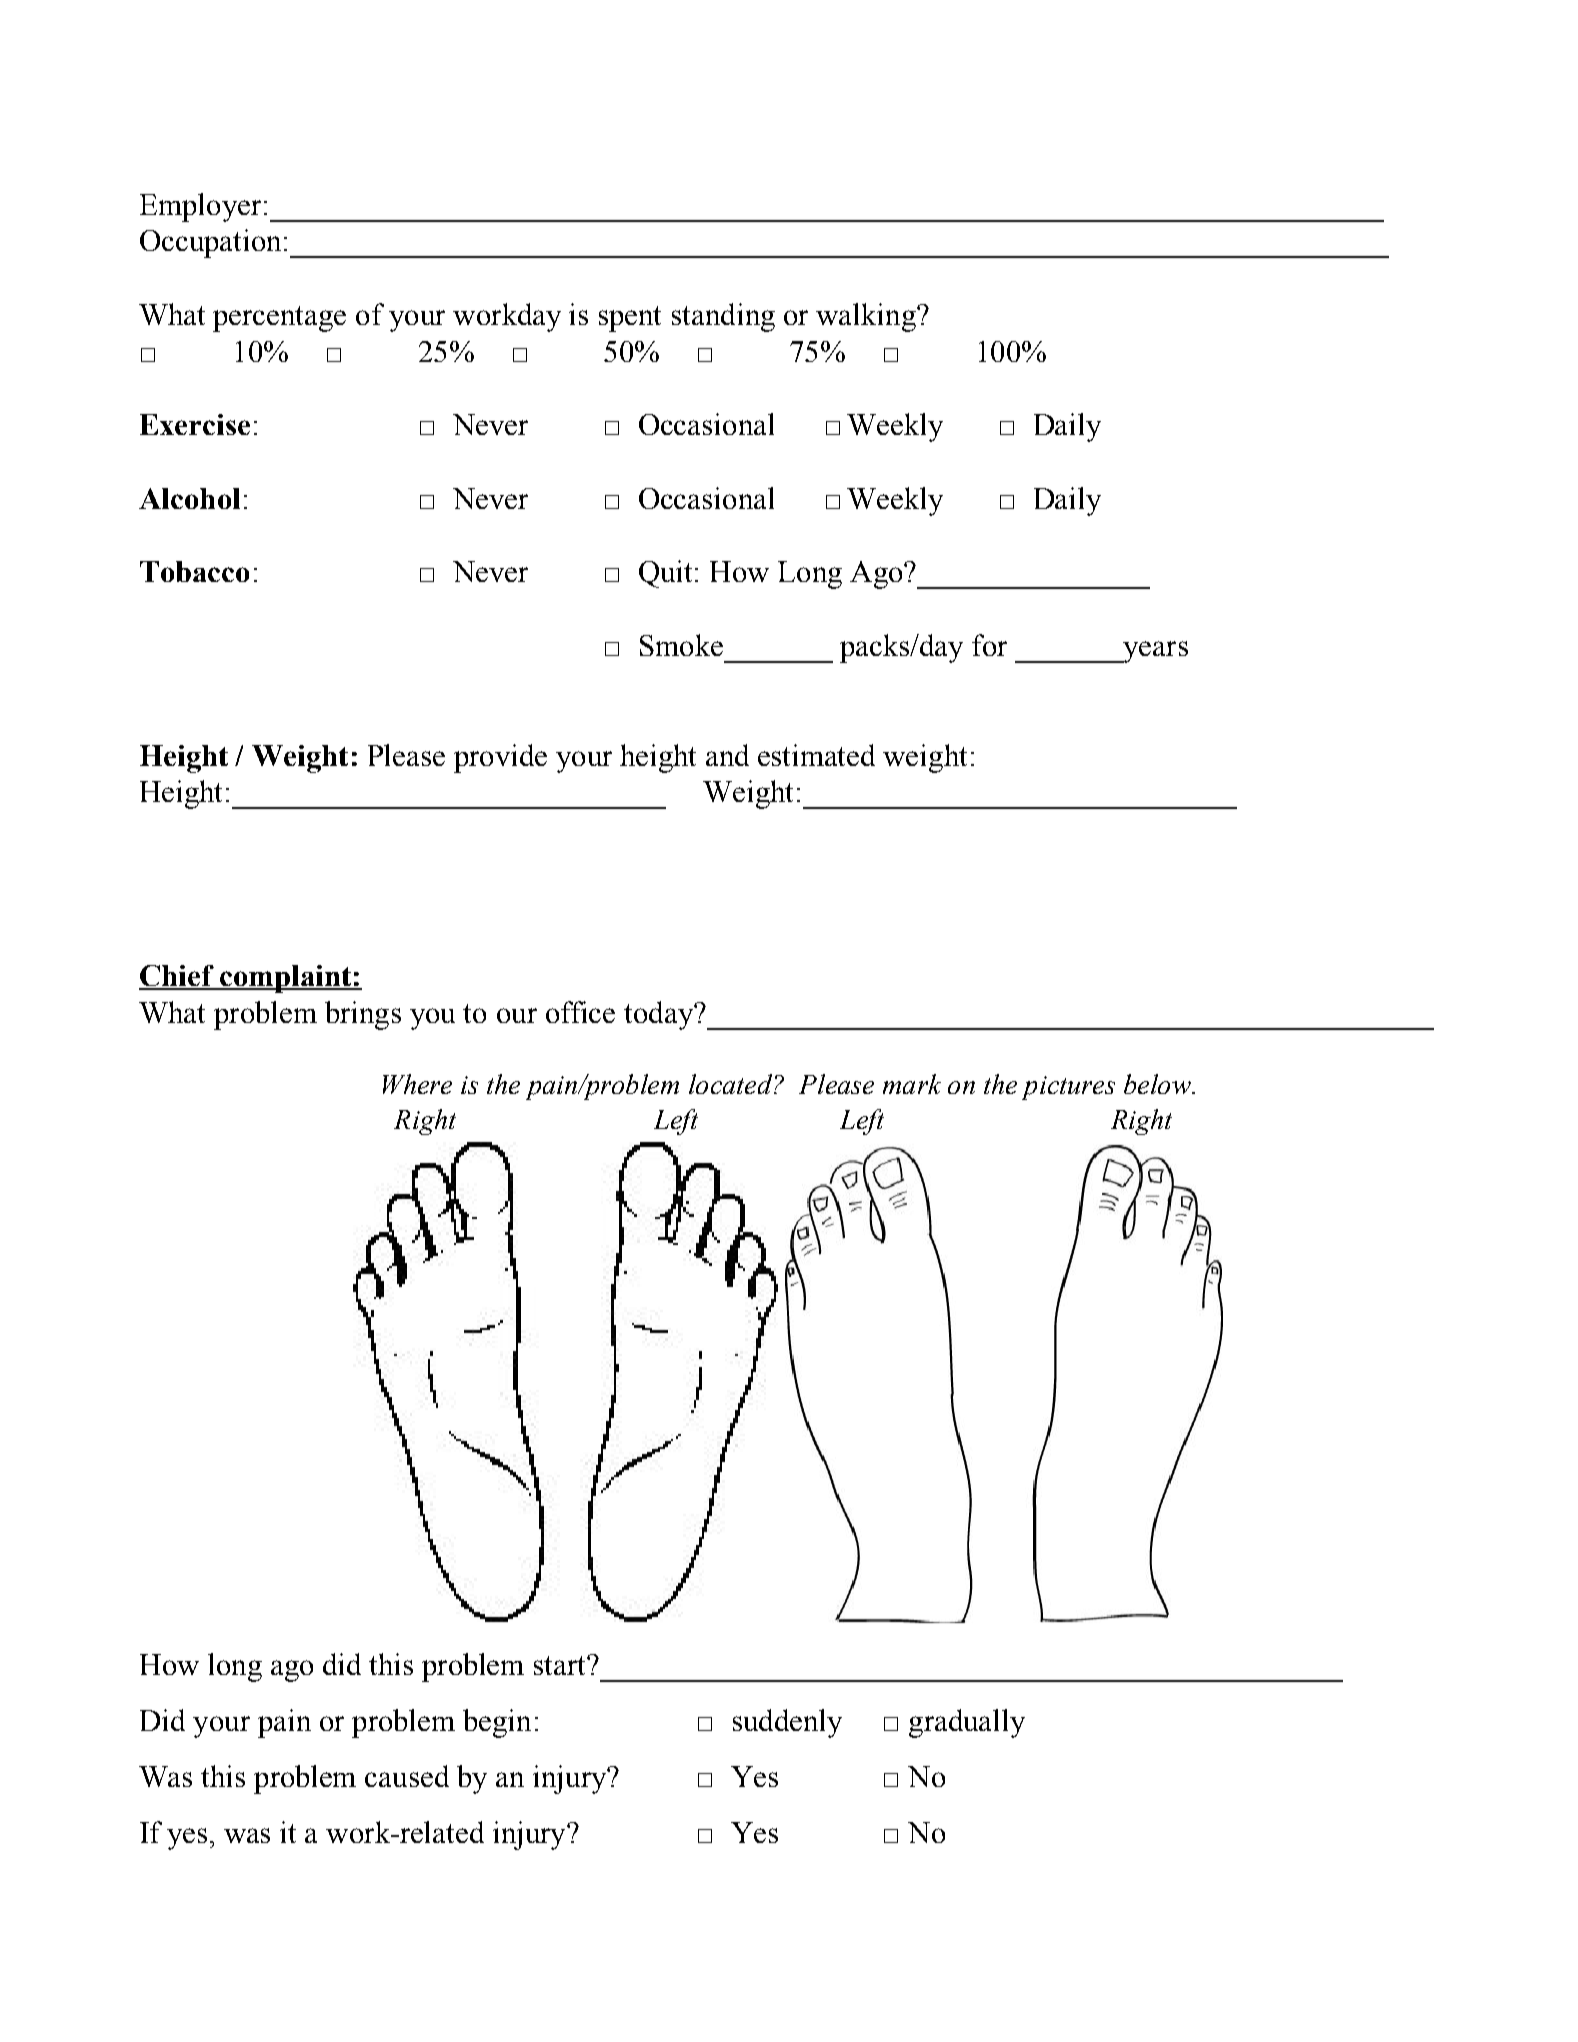 Image resolution: width=1578 pixels, height=2042 pixels. Describe the element at coordinates (630, 319) in the screenshot. I see `spent` at that location.
